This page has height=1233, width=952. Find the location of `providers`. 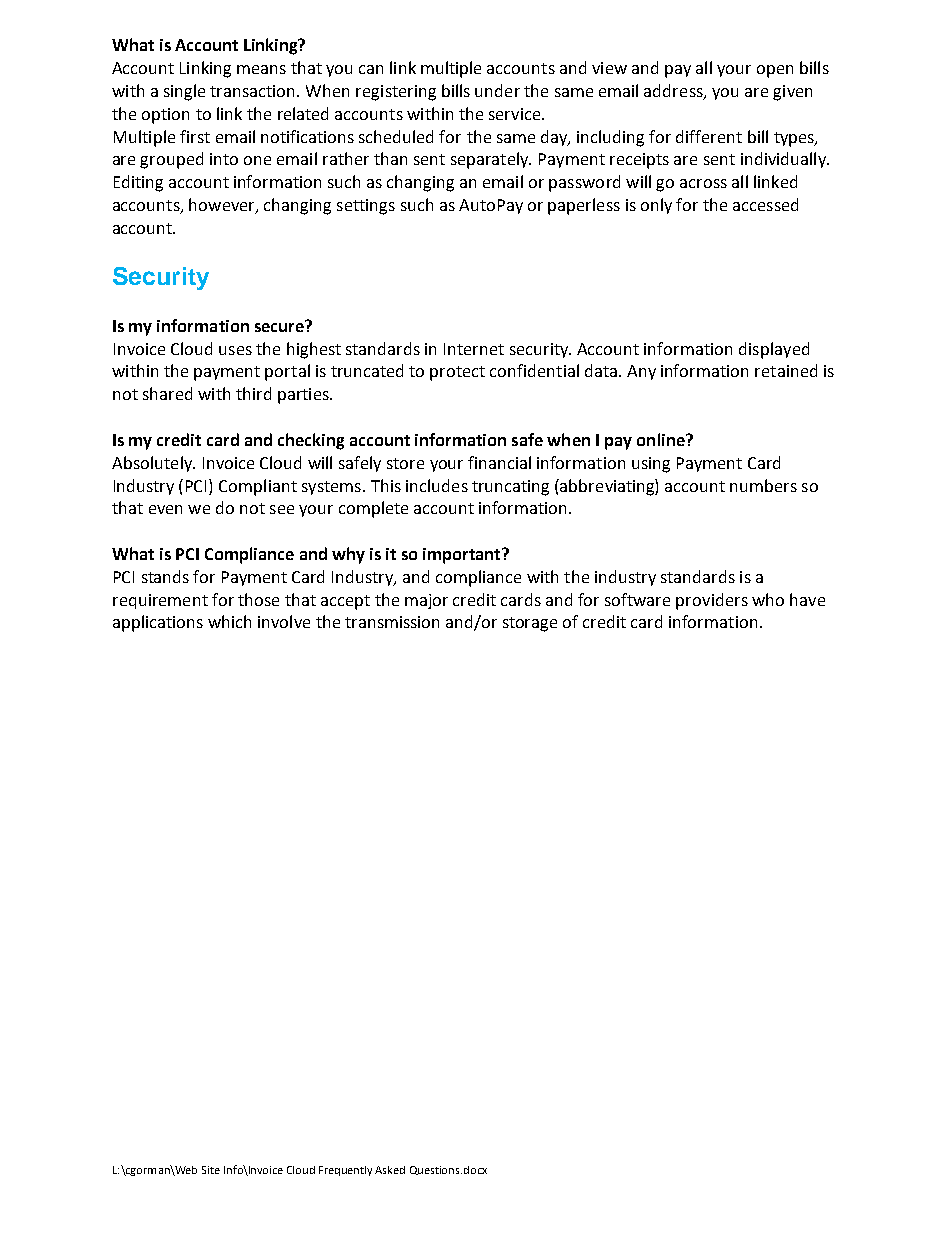

providers is located at coordinates (712, 601).
